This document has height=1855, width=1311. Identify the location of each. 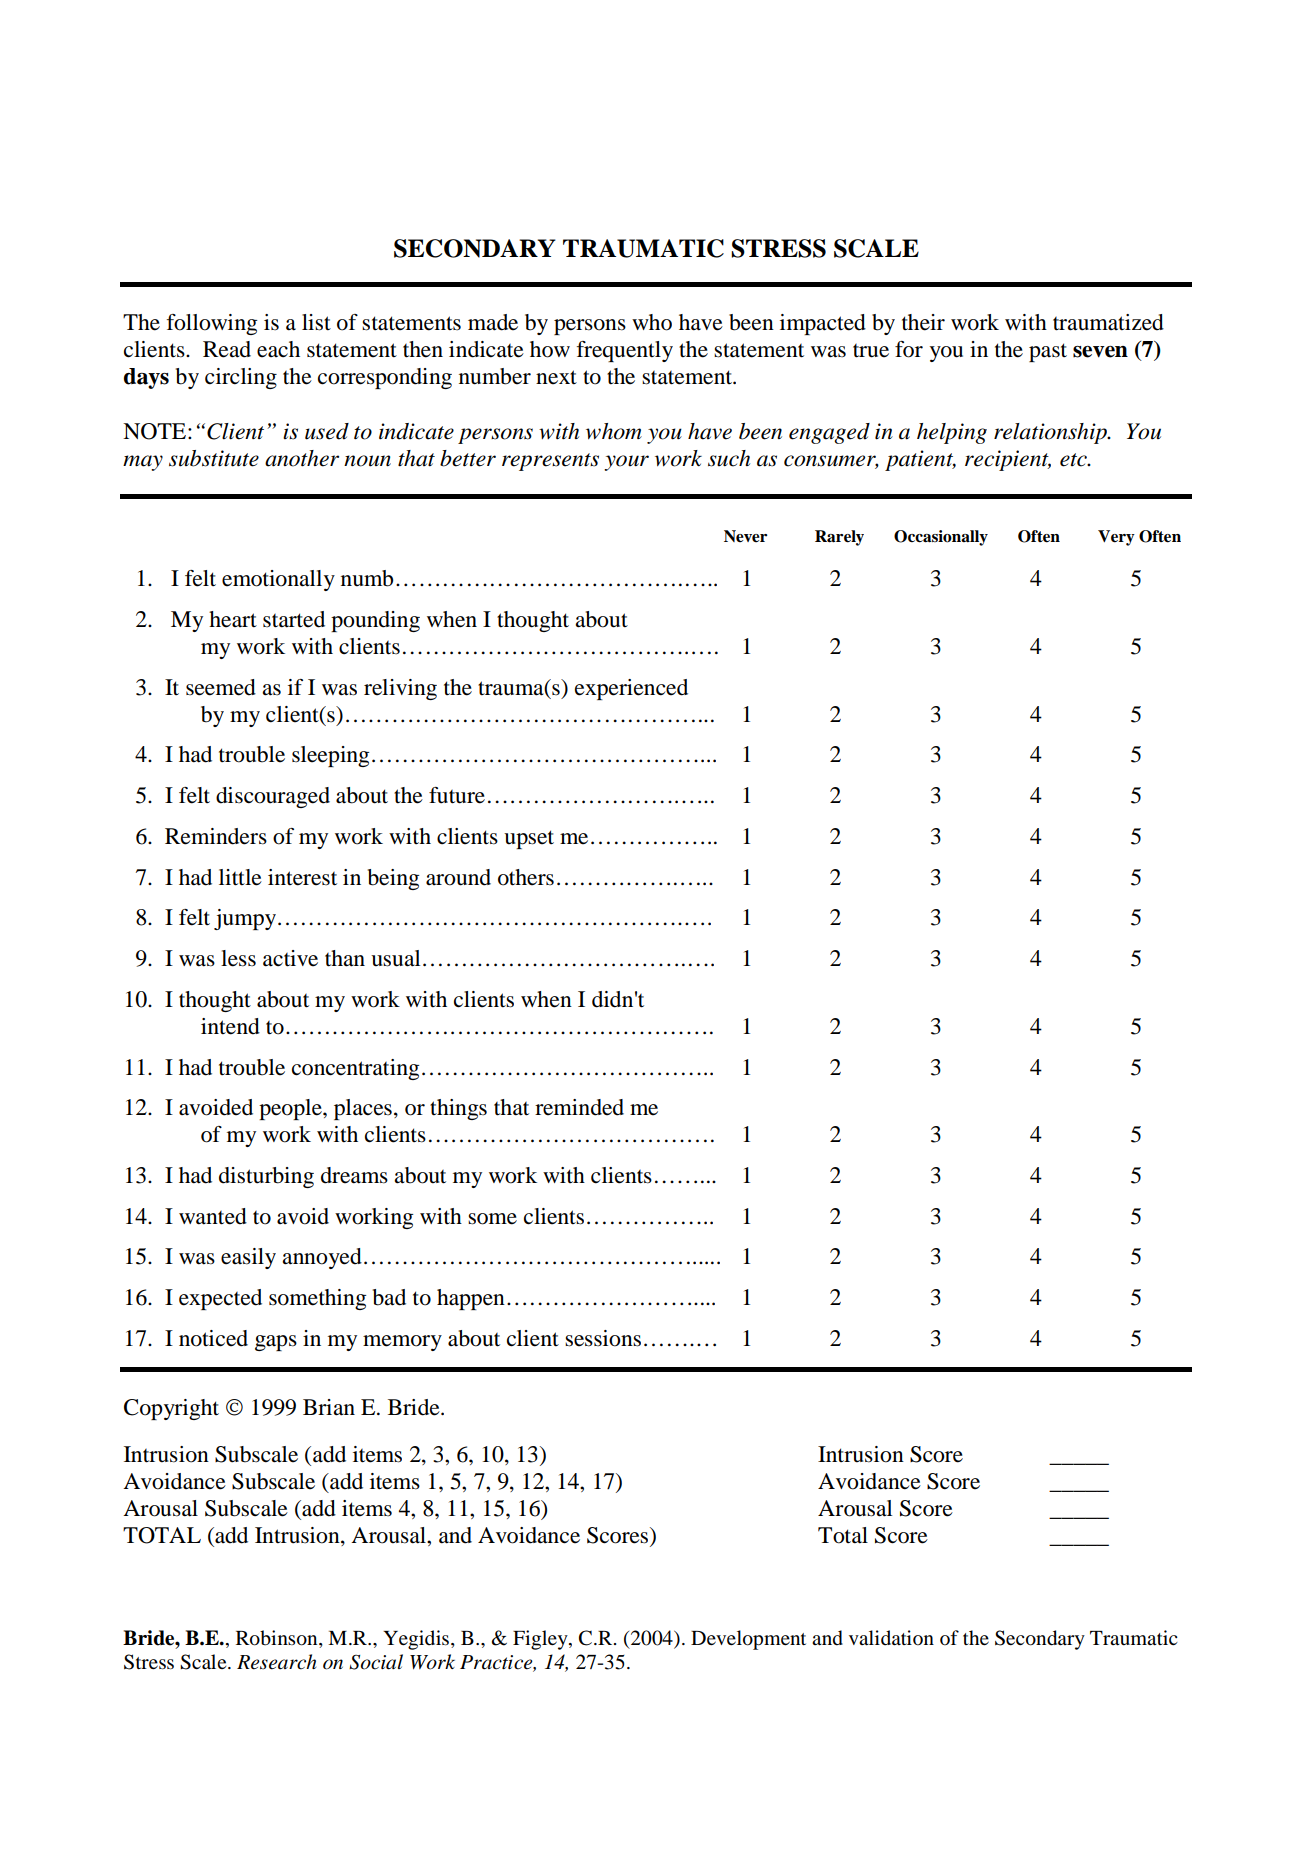
(278, 349).
